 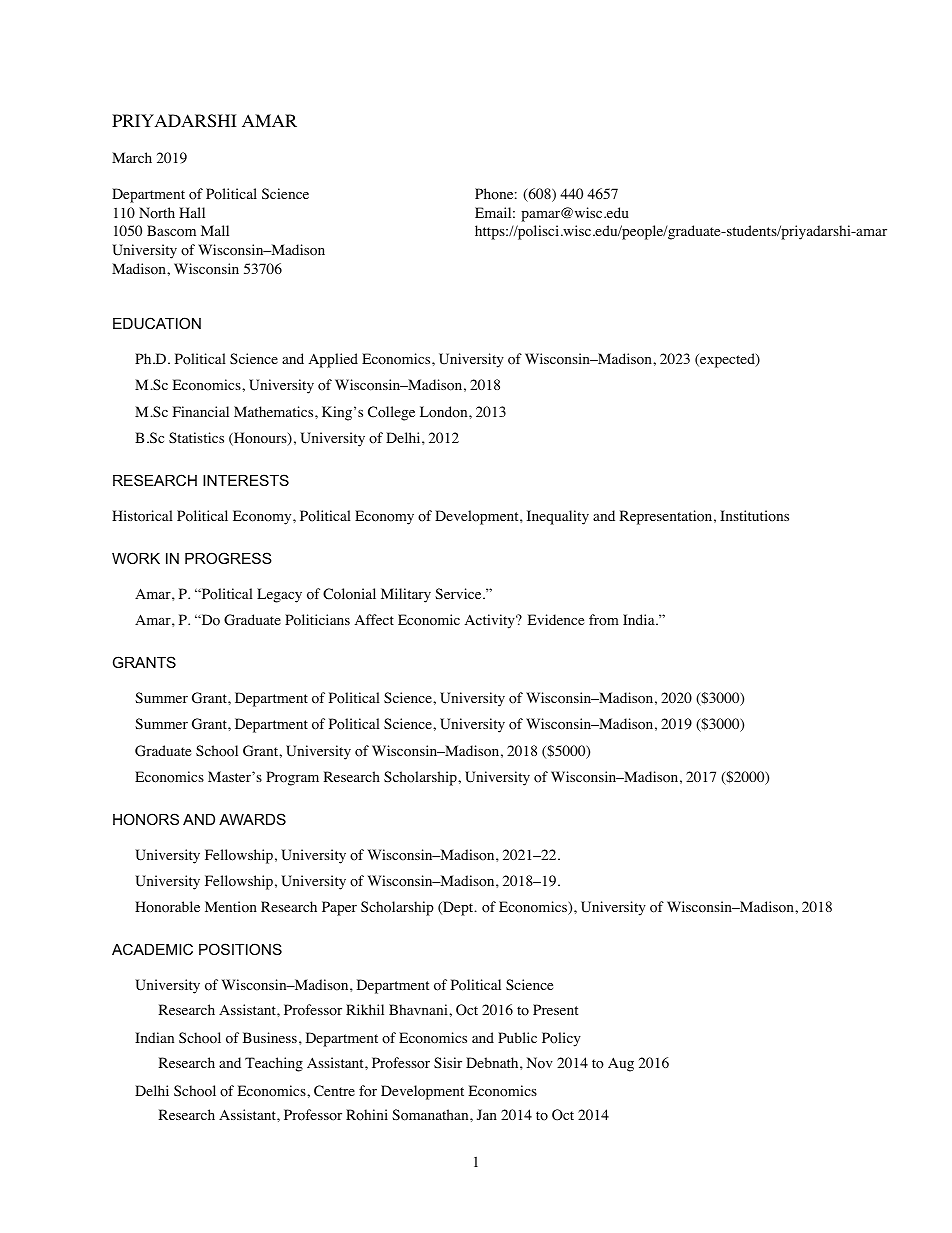 I want to click on Evidence, so click(x=556, y=619).
